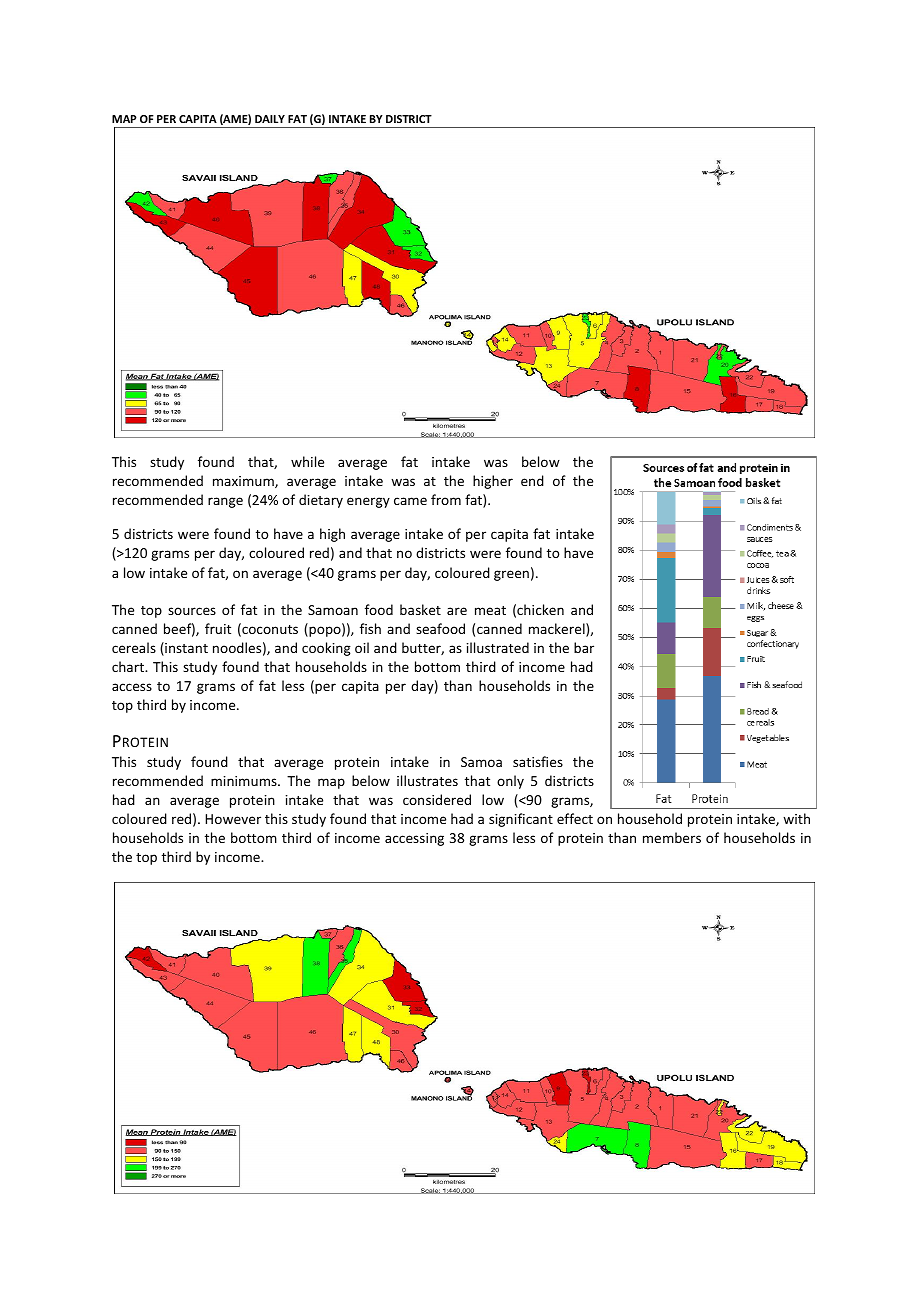 Image resolution: width=924 pixels, height=1308 pixels. Describe the element at coordinates (233, 819) in the document. I see `However` at that location.
